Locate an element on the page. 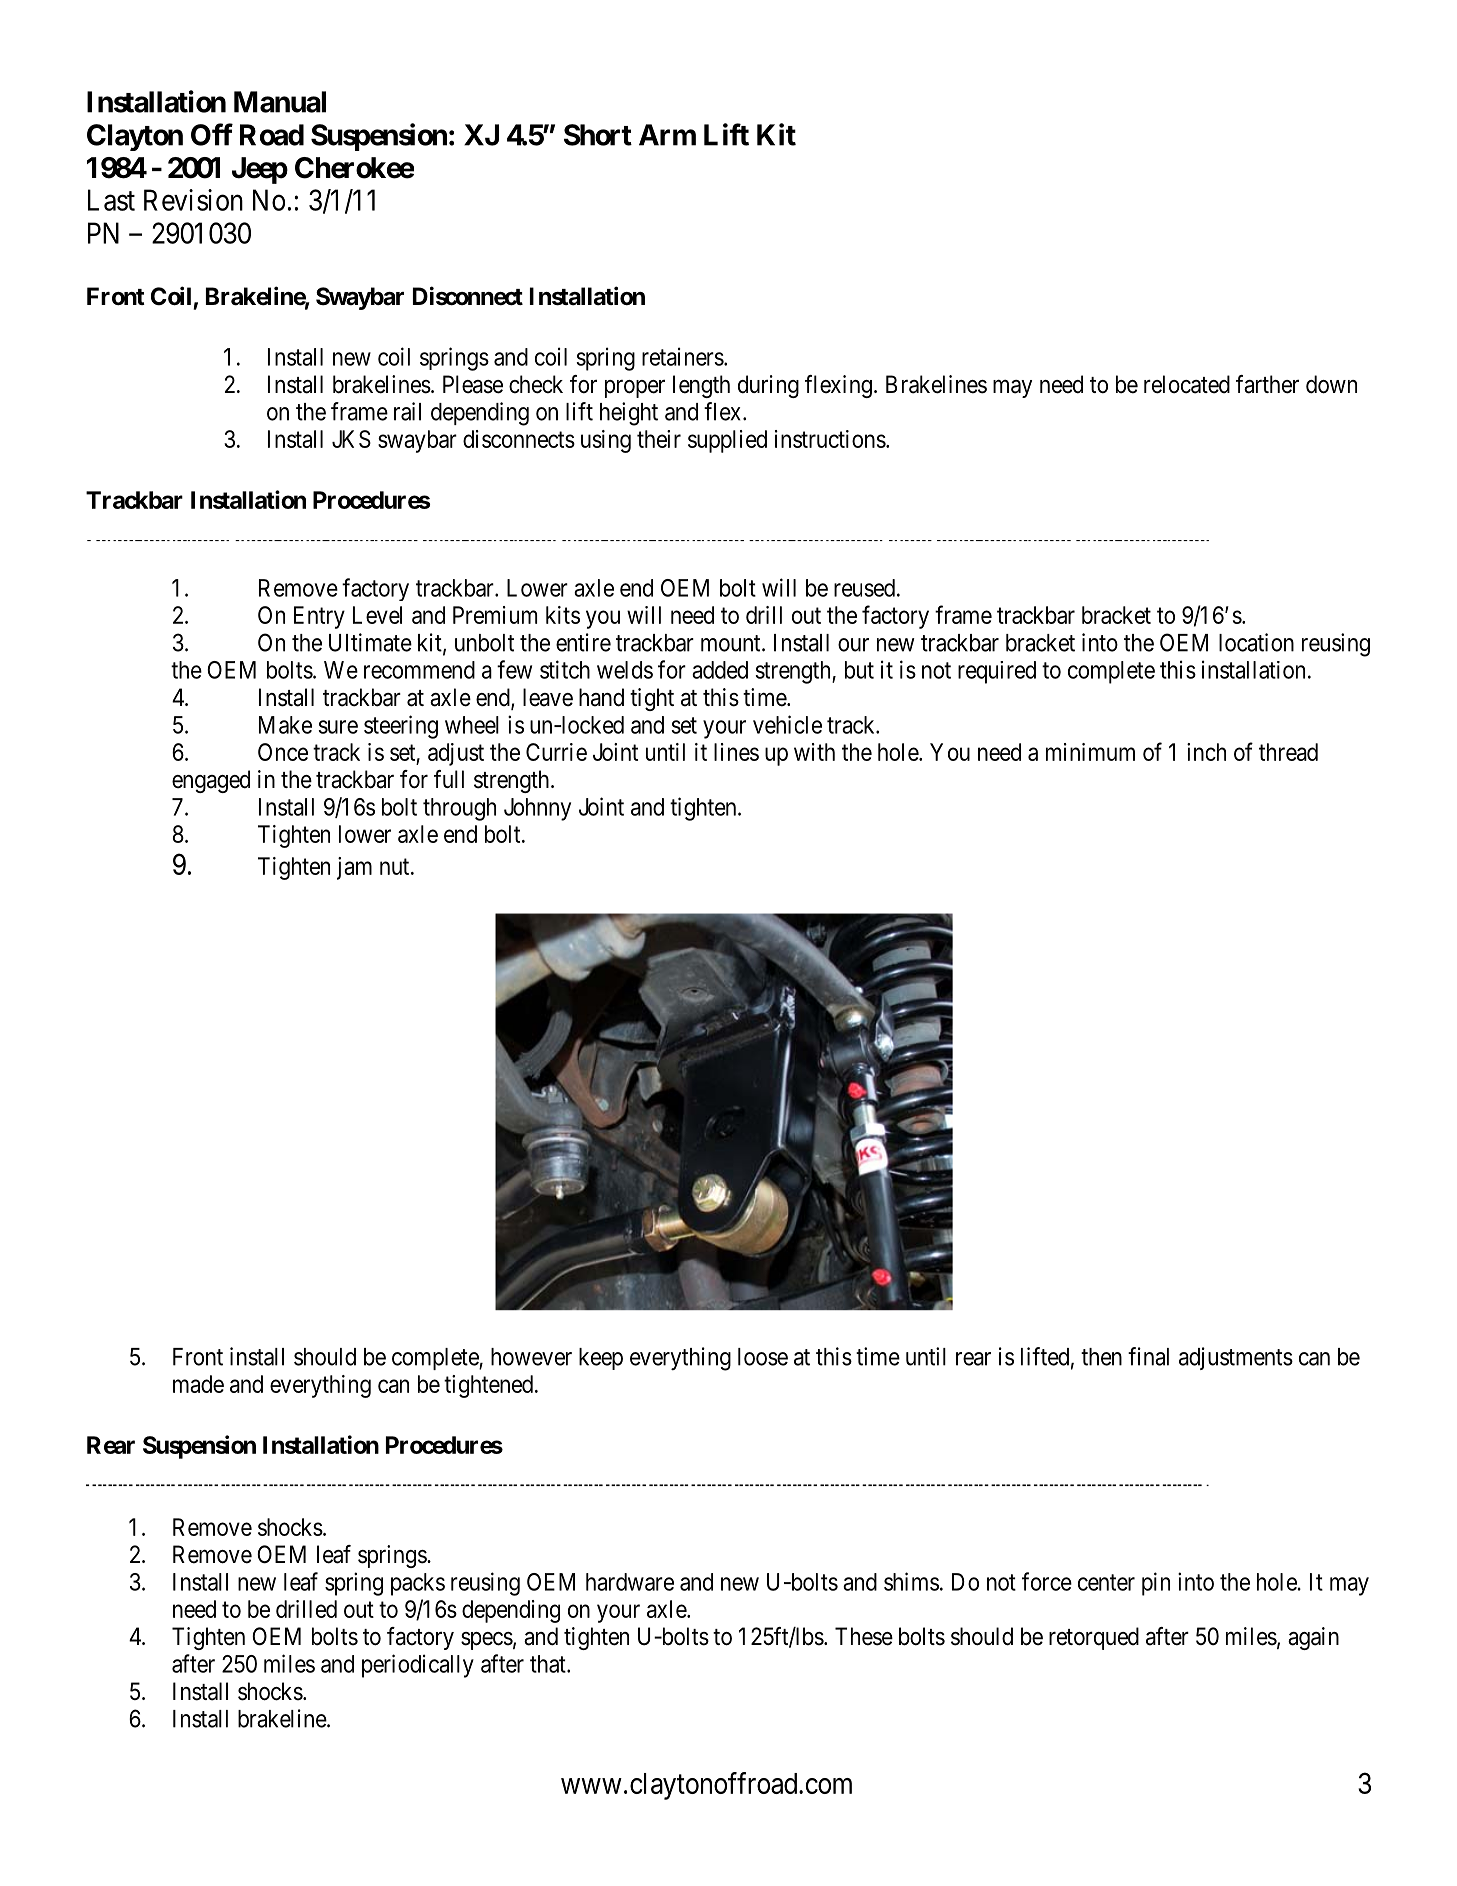 Image resolution: width=1457 pixels, height=1886 pixels. relocated is located at coordinates (1187, 384).
